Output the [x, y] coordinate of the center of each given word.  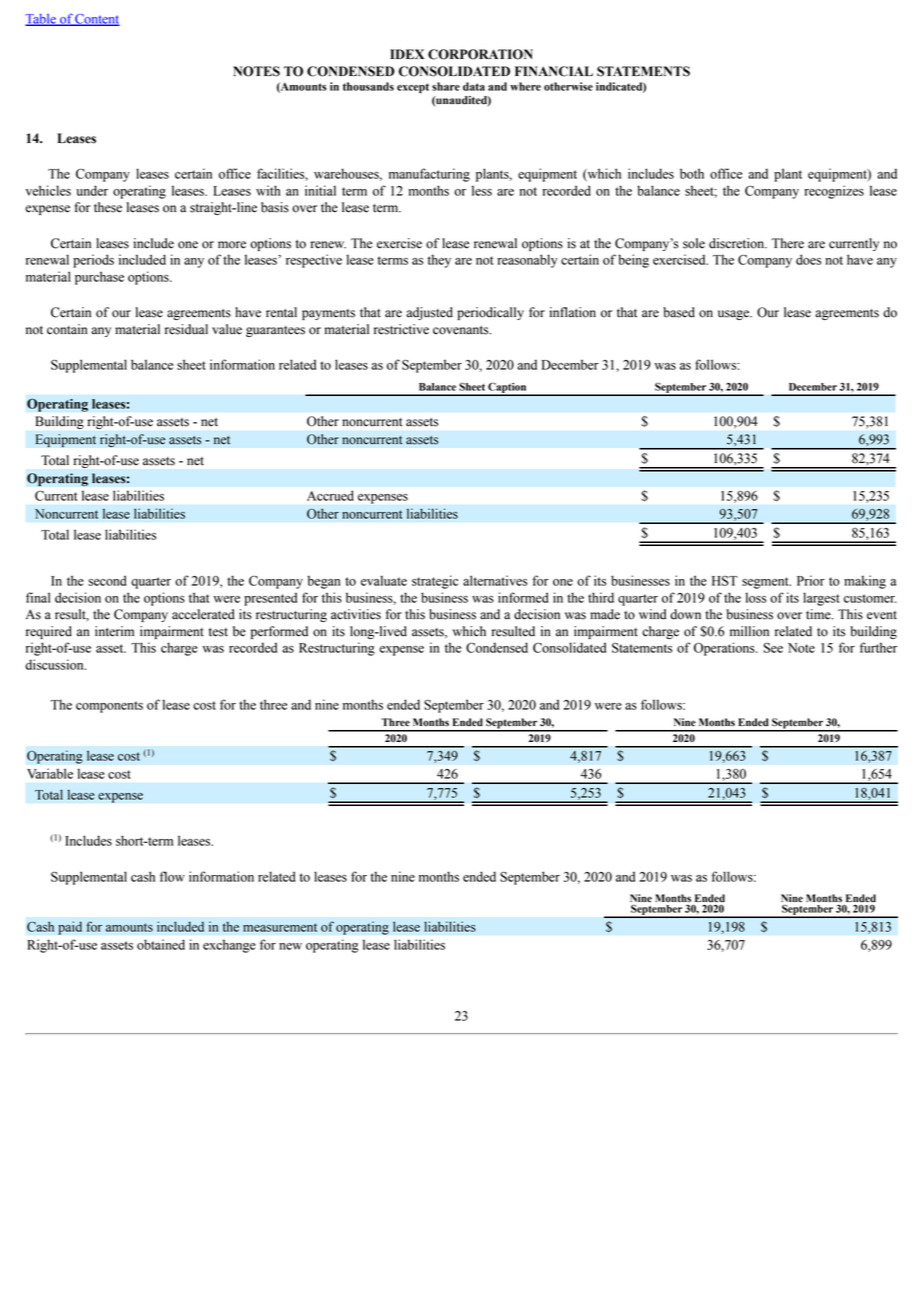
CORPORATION [480, 54]
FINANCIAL [554, 71]
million [749, 631]
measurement [280, 927]
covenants [462, 330]
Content [97, 20]
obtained [161, 944]
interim [114, 631]
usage [734, 315]
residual [186, 329]
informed [523, 597]
